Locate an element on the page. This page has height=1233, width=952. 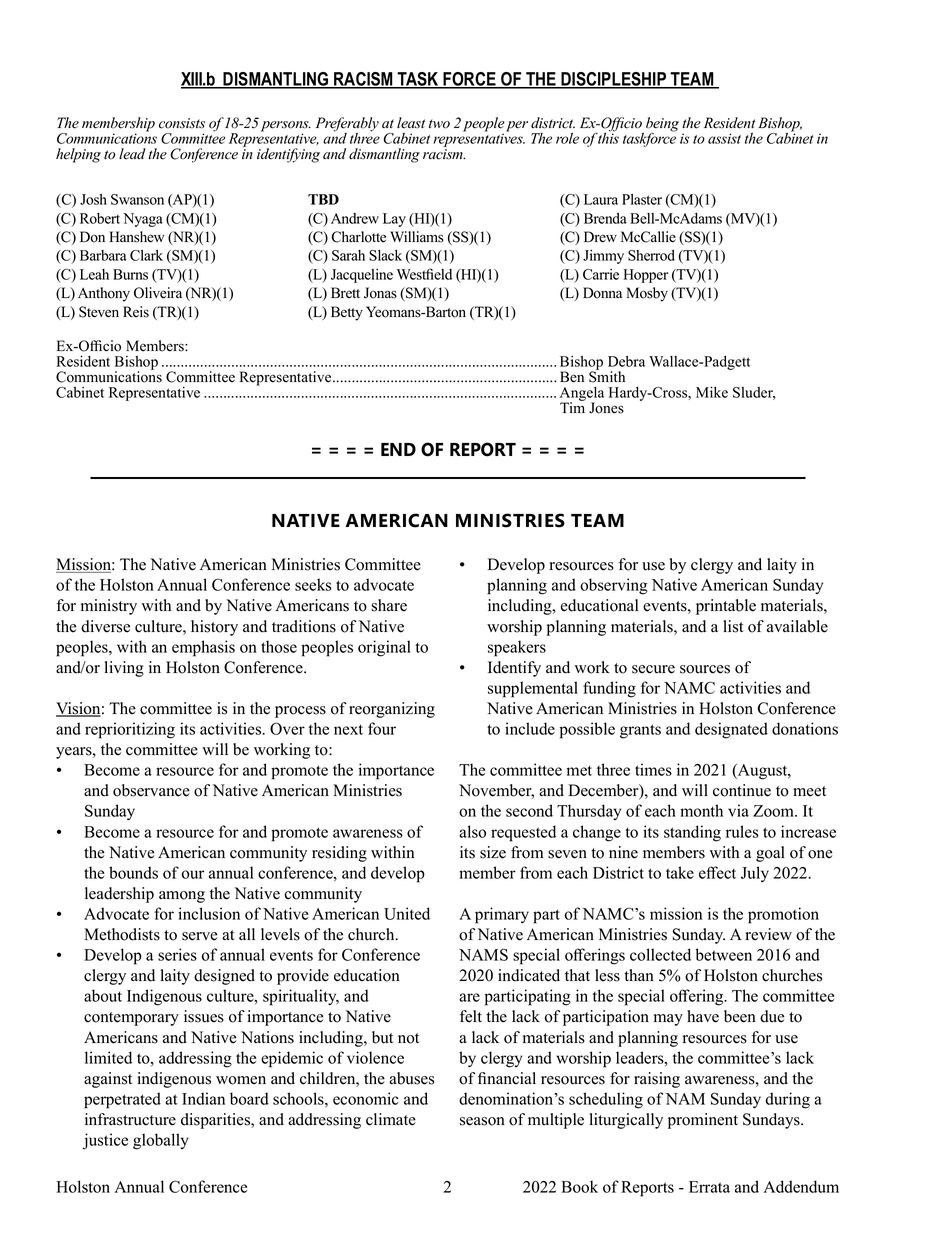
also is located at coordinates (472, 831).
